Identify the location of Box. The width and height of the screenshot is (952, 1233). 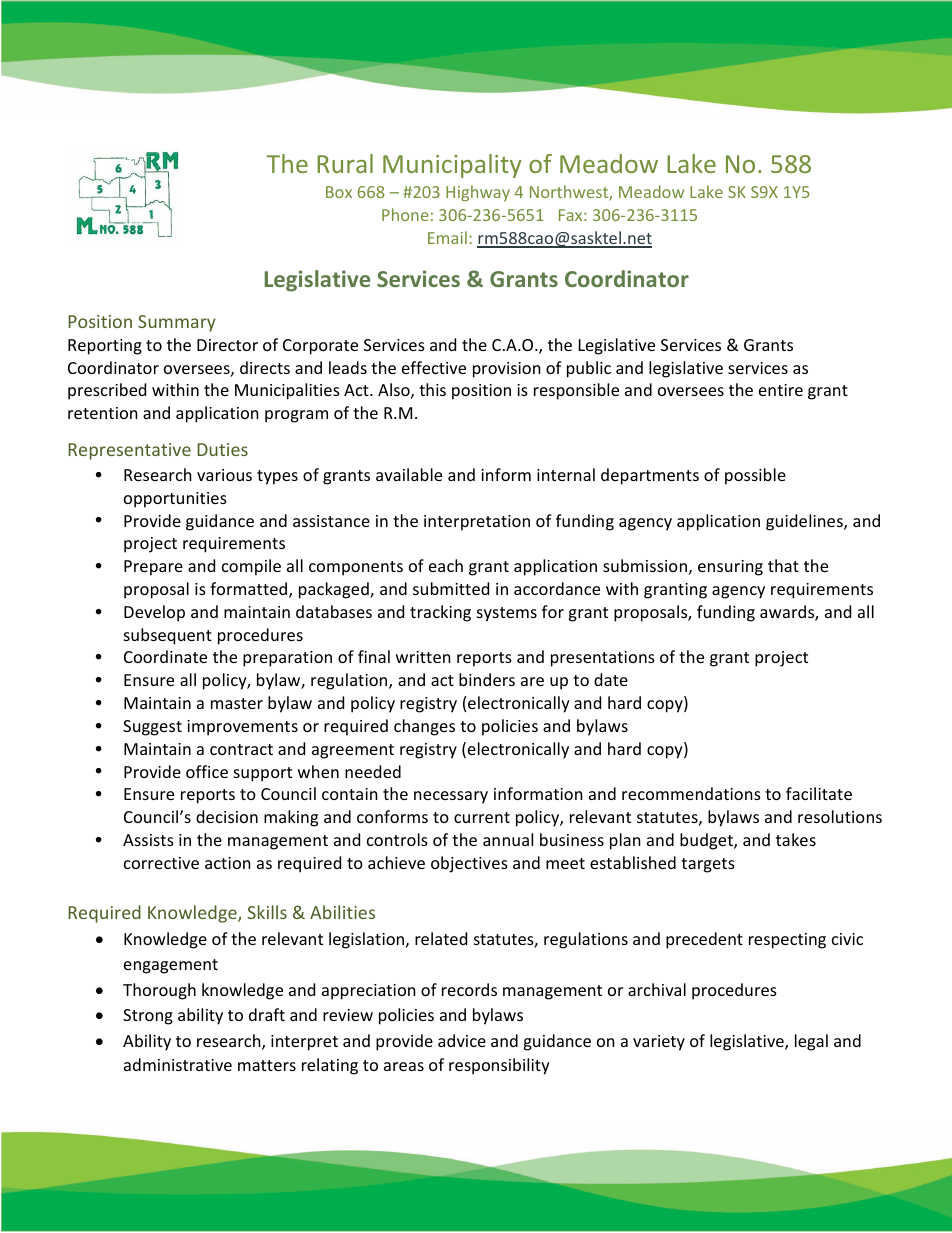
(339, 192).
